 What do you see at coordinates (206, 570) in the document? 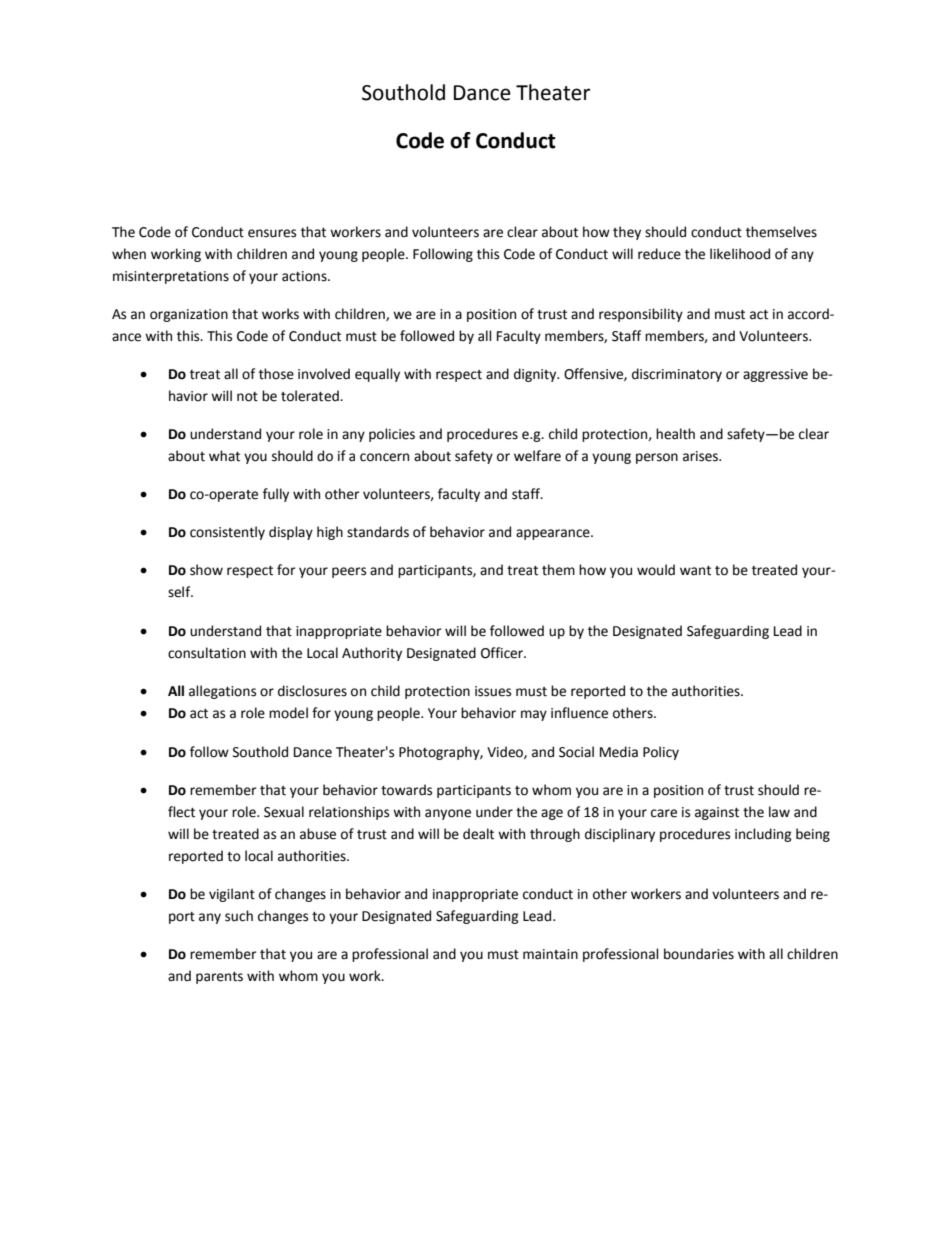
I see `show` at bounding box center [206, 570].
